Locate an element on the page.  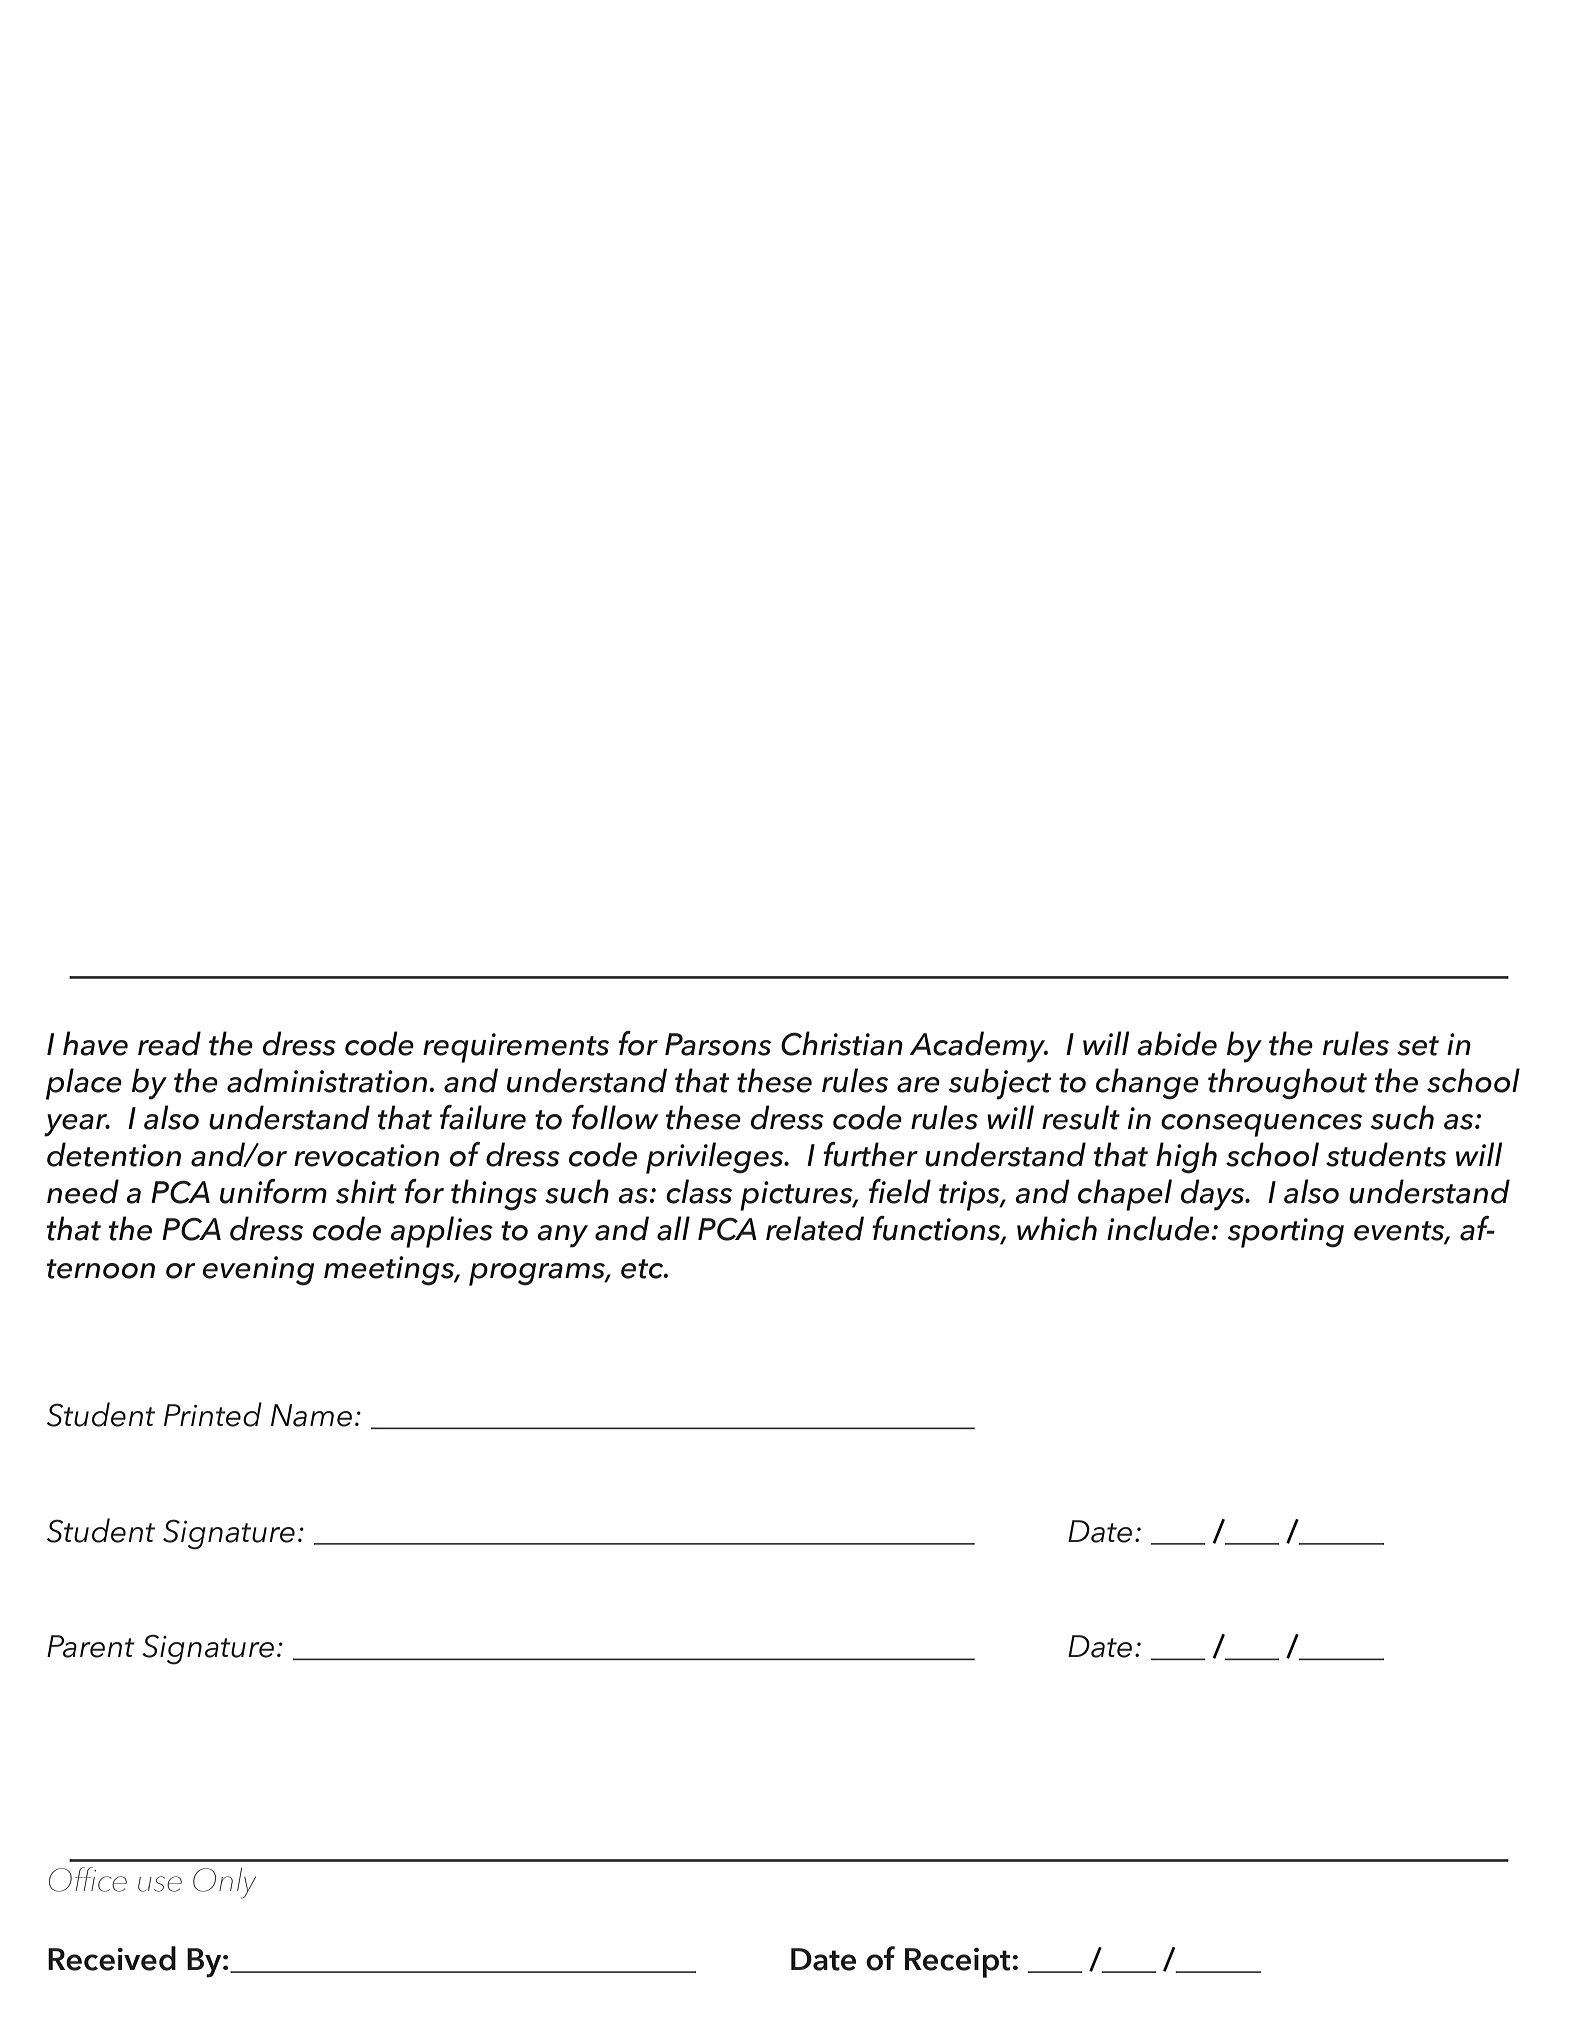
Printed is located at coordinates (213, 1414).
